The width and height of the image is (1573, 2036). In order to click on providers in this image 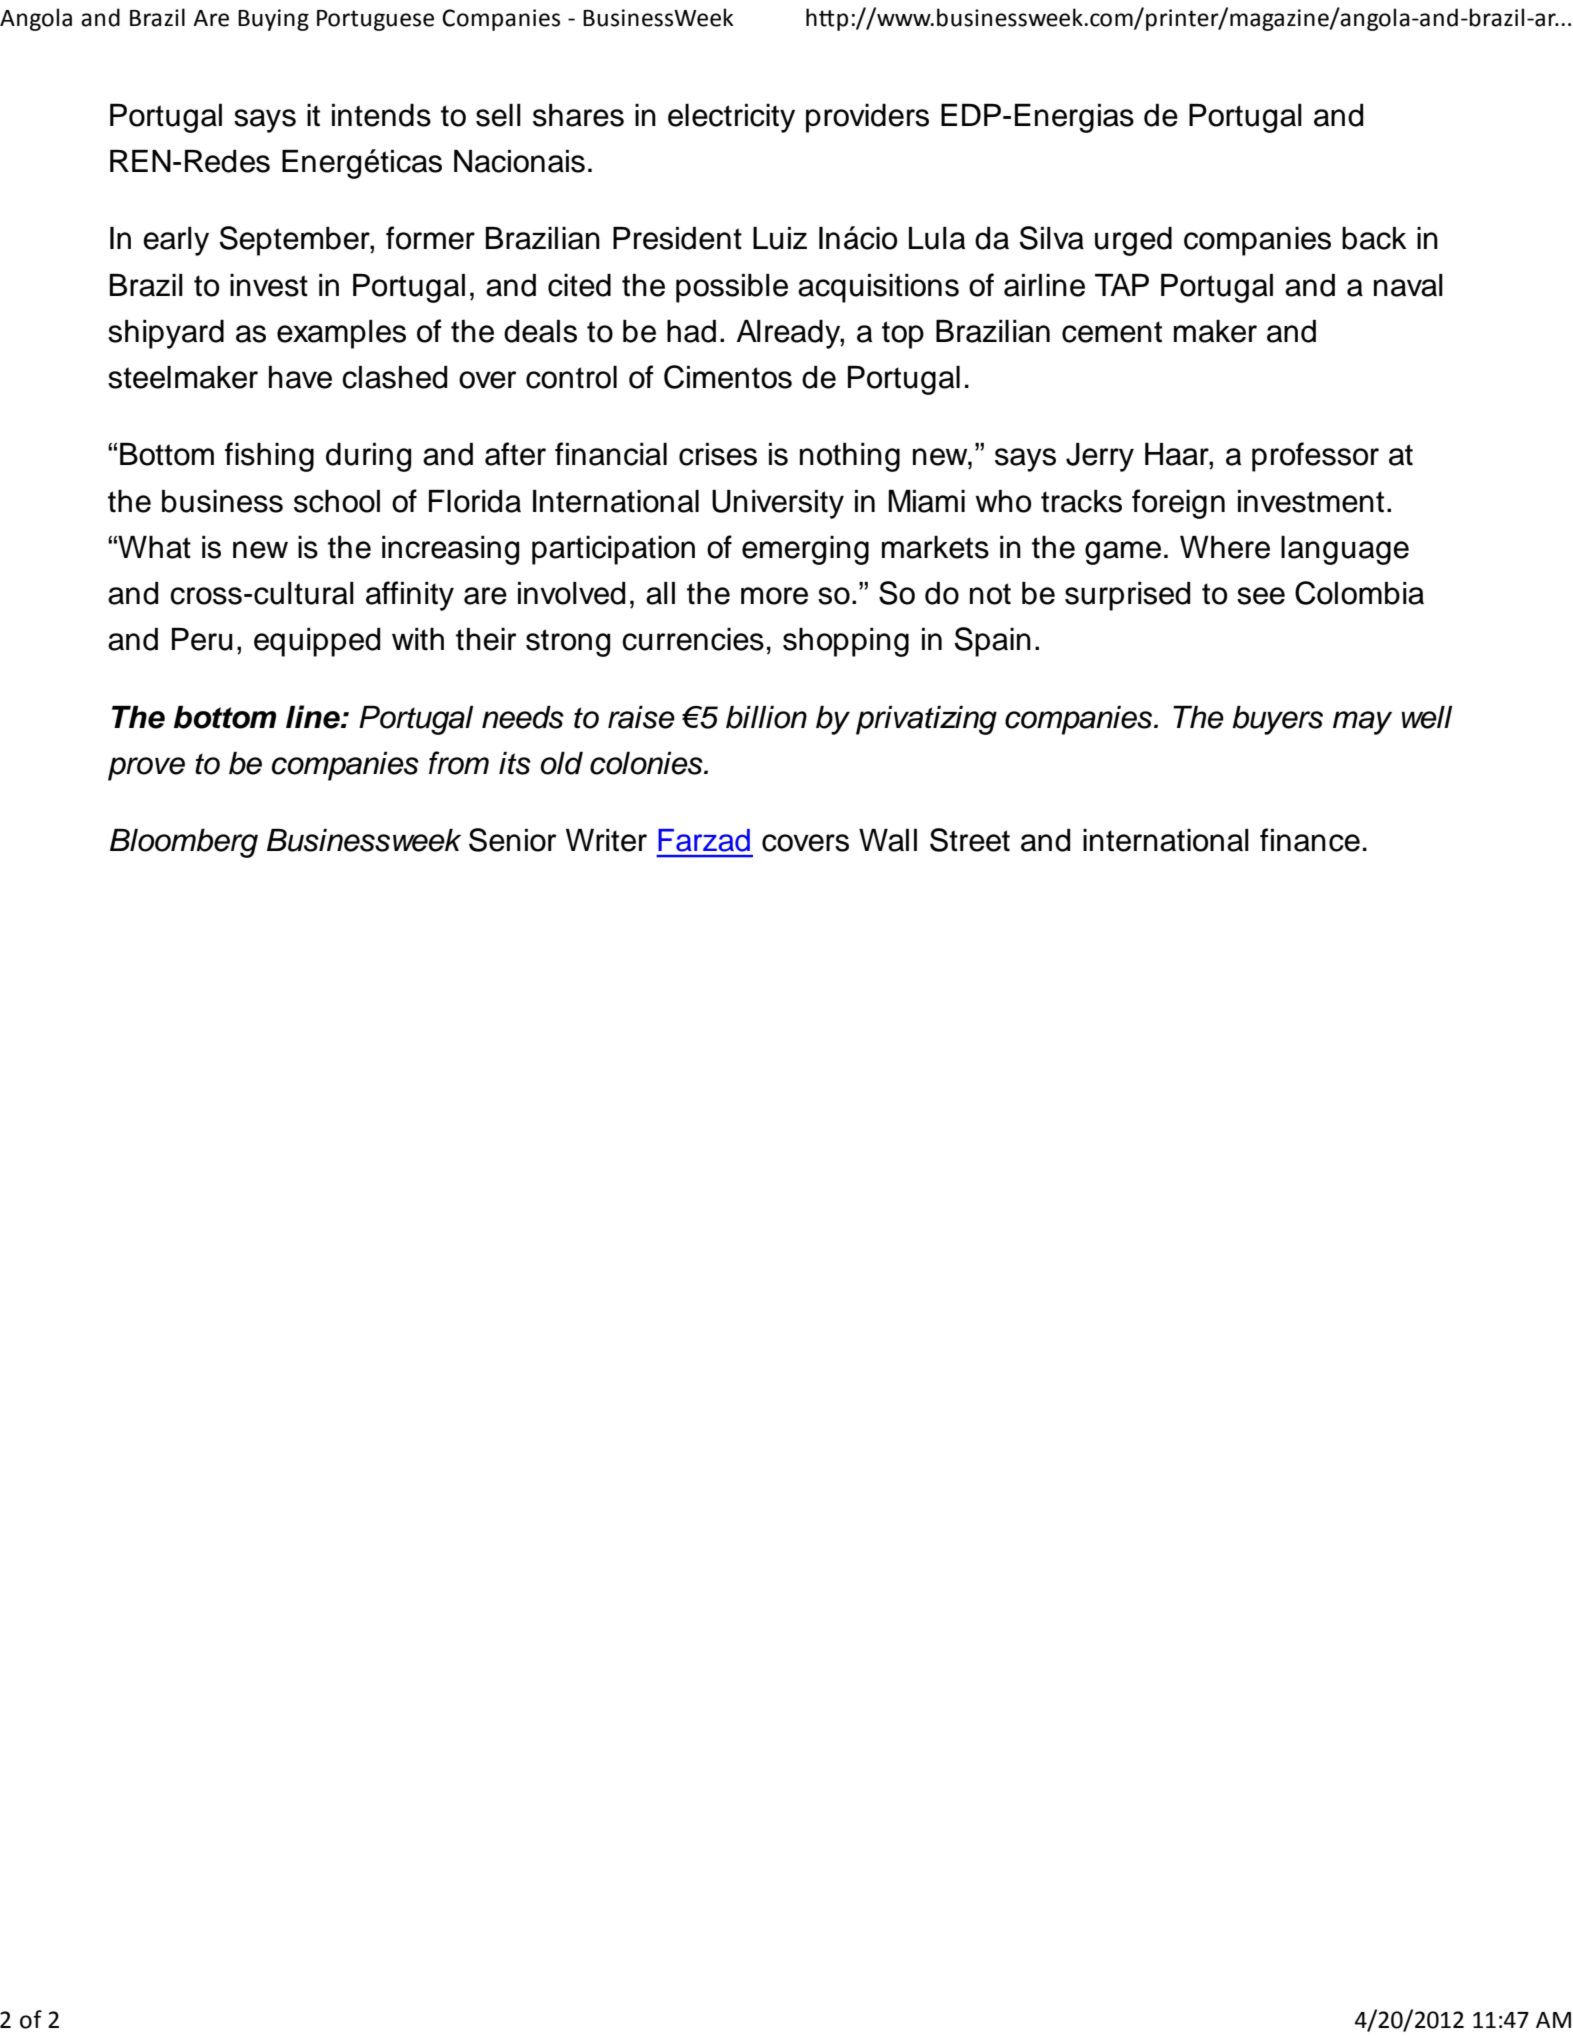, I will do `click(867, 118)`.
